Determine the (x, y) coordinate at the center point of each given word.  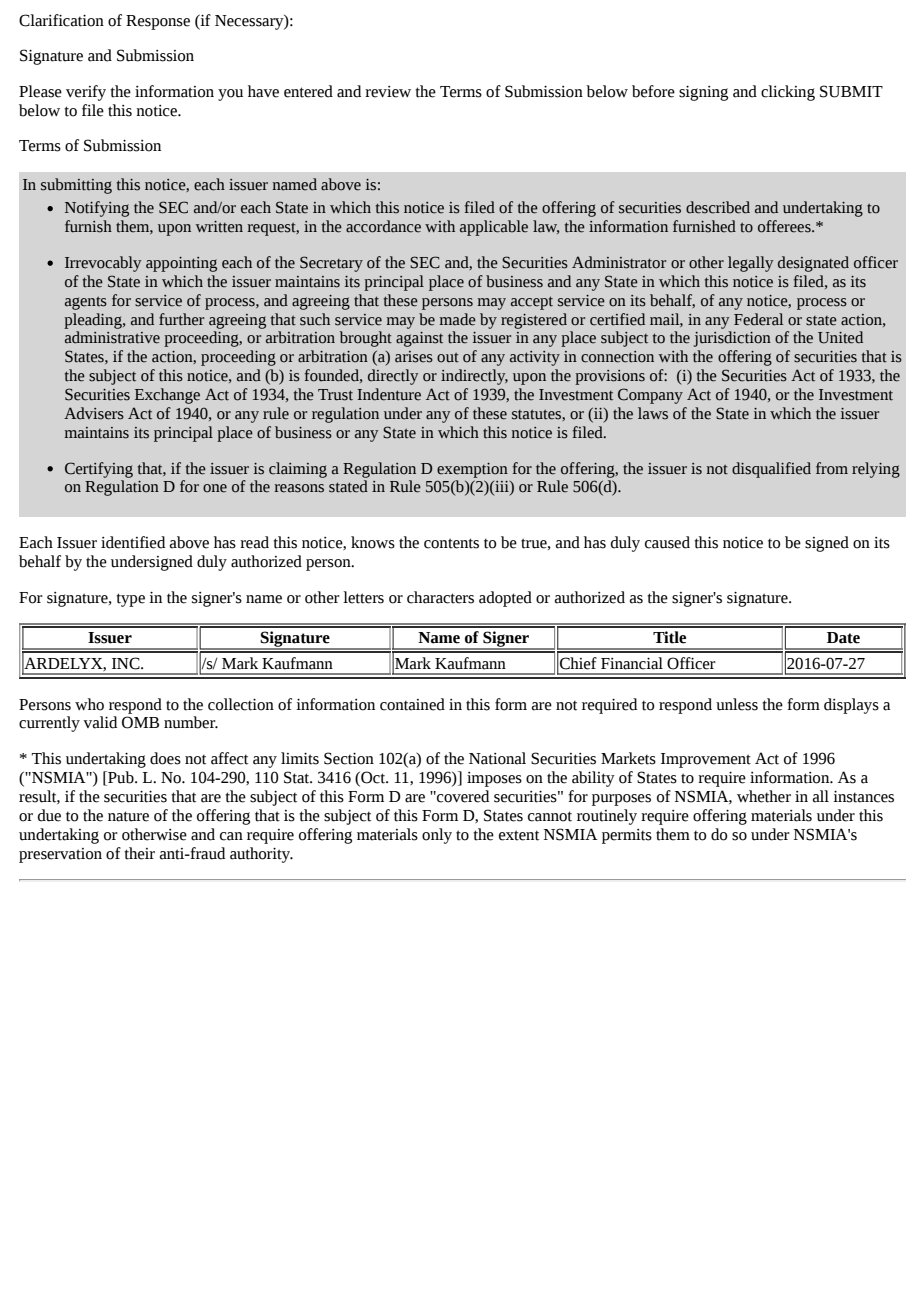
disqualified (771, 470)
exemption (472, 470)
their (139, 853)
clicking (788, 93)
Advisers (94, 413)
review (388, 92)
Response (158, 22)
